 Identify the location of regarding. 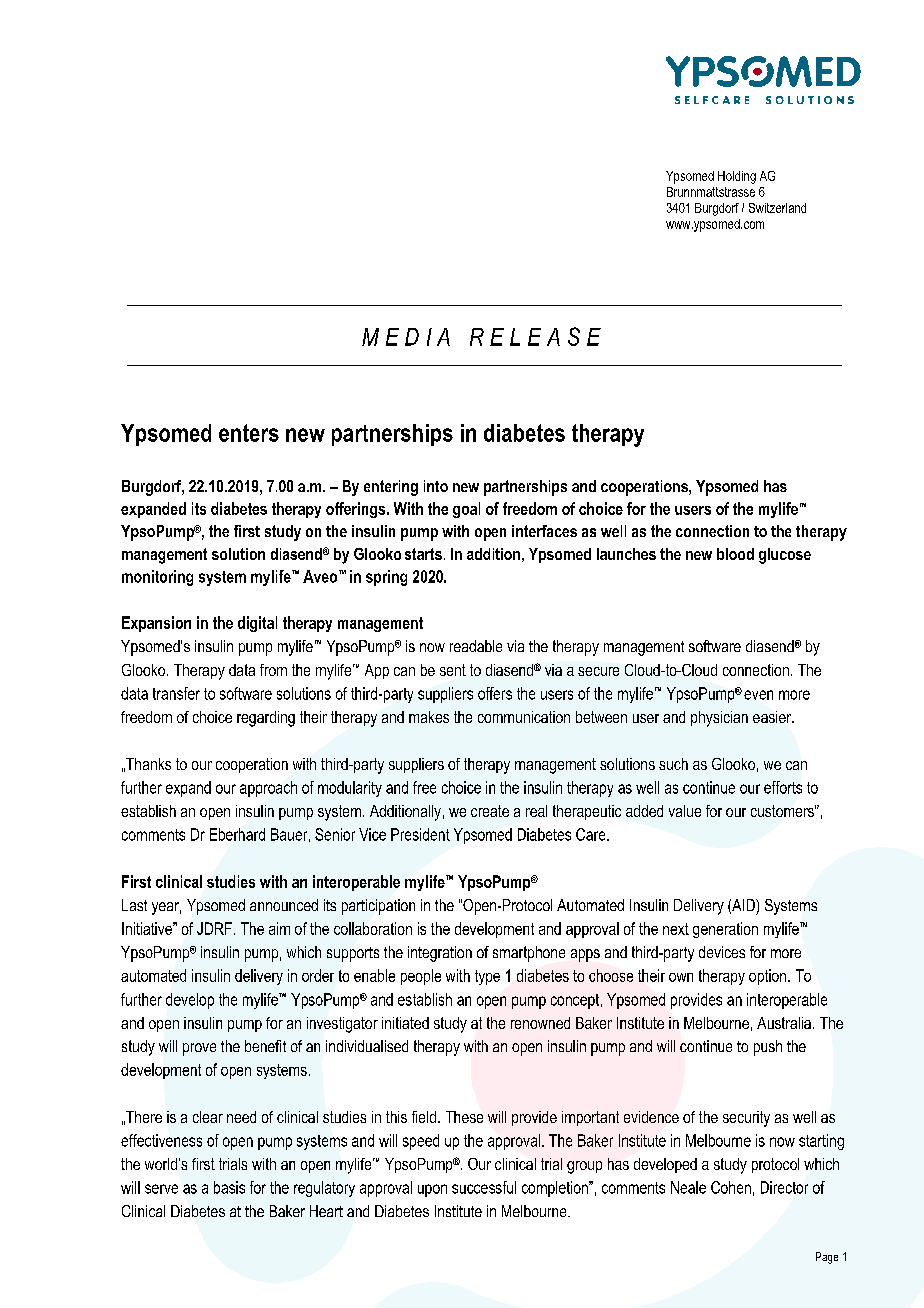
(266, 719).
